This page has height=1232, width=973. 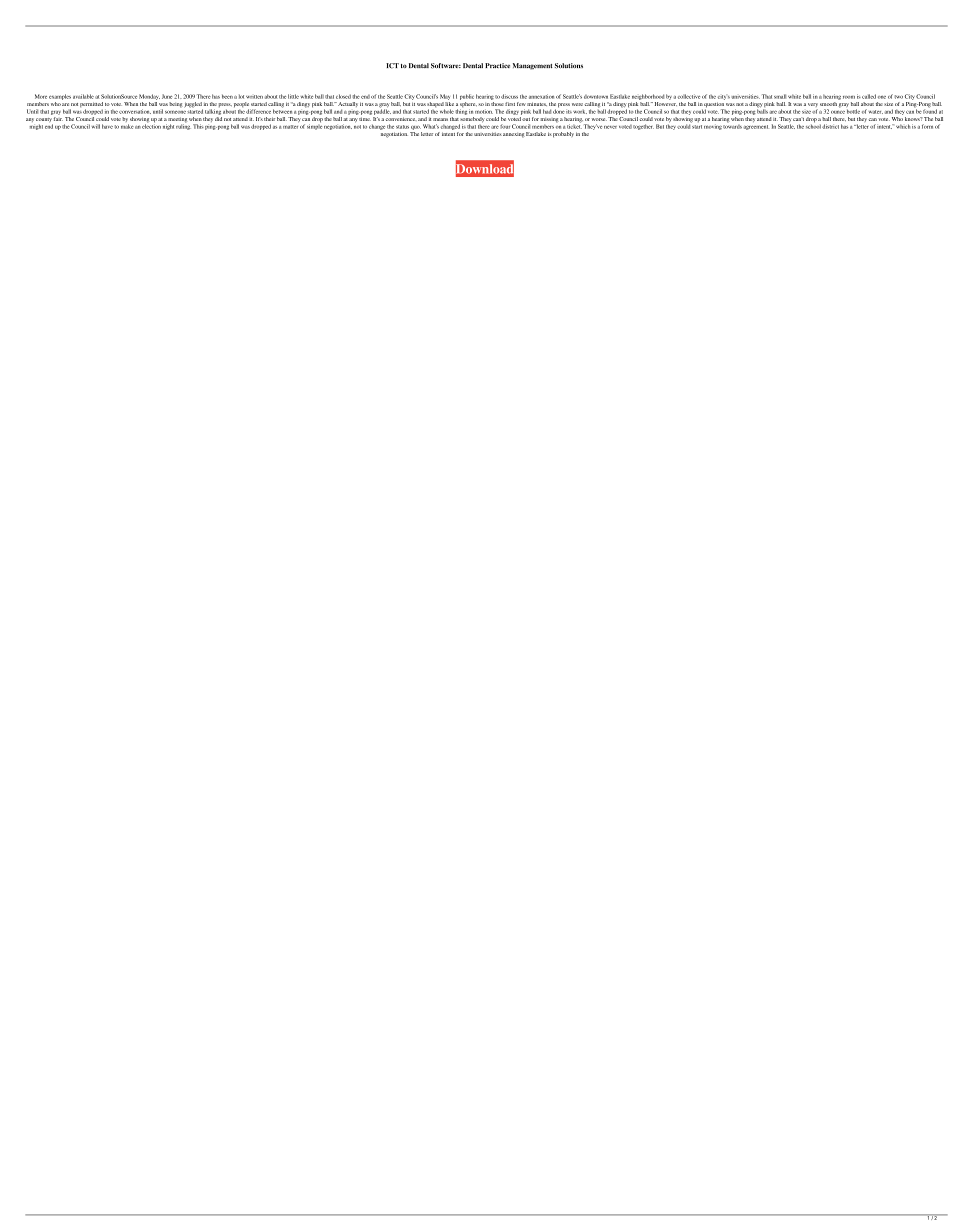 I want to click on election, so click(x=151, y=125).
